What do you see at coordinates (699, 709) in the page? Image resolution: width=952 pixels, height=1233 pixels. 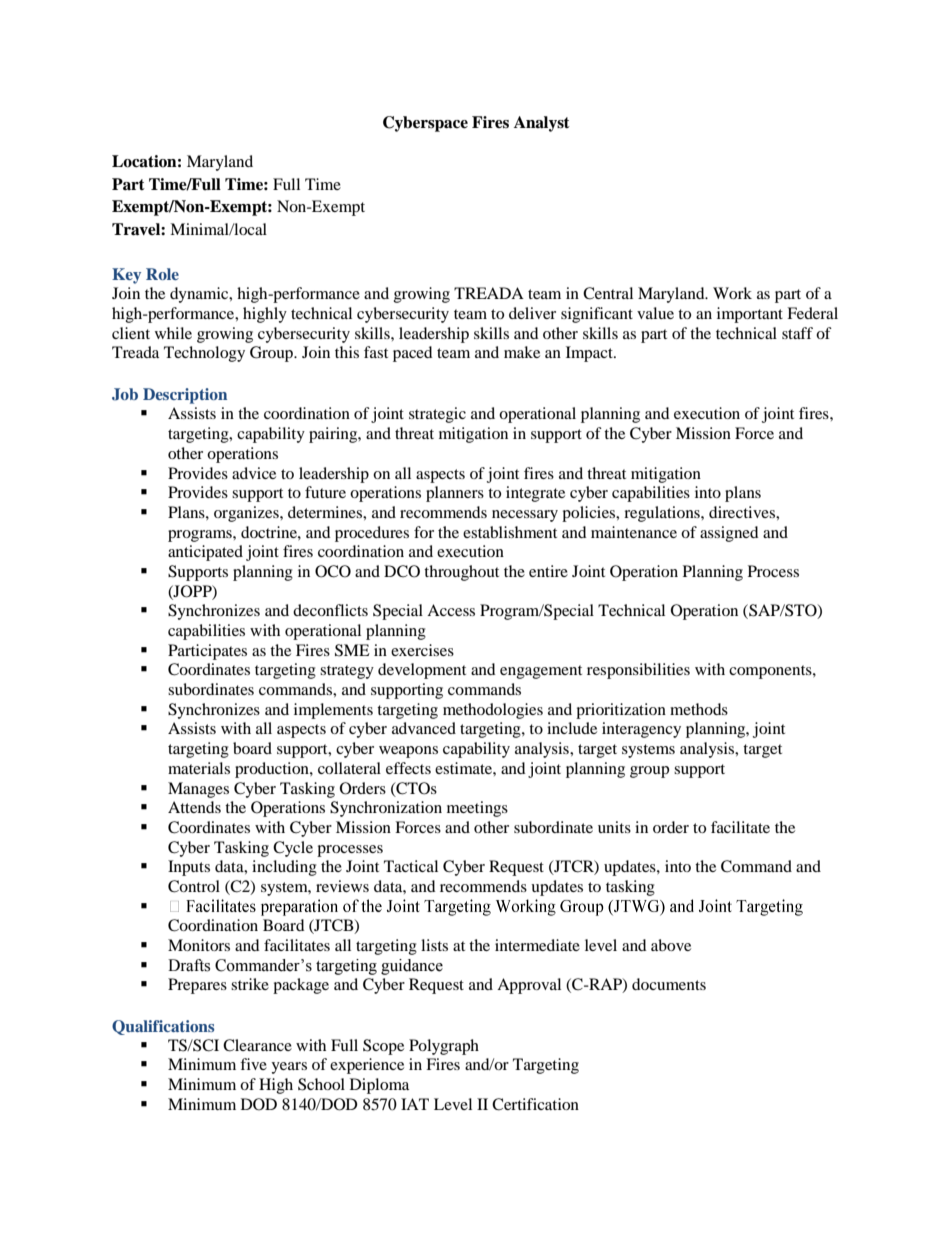 I see `methods` at bounding box center [699, 709].
